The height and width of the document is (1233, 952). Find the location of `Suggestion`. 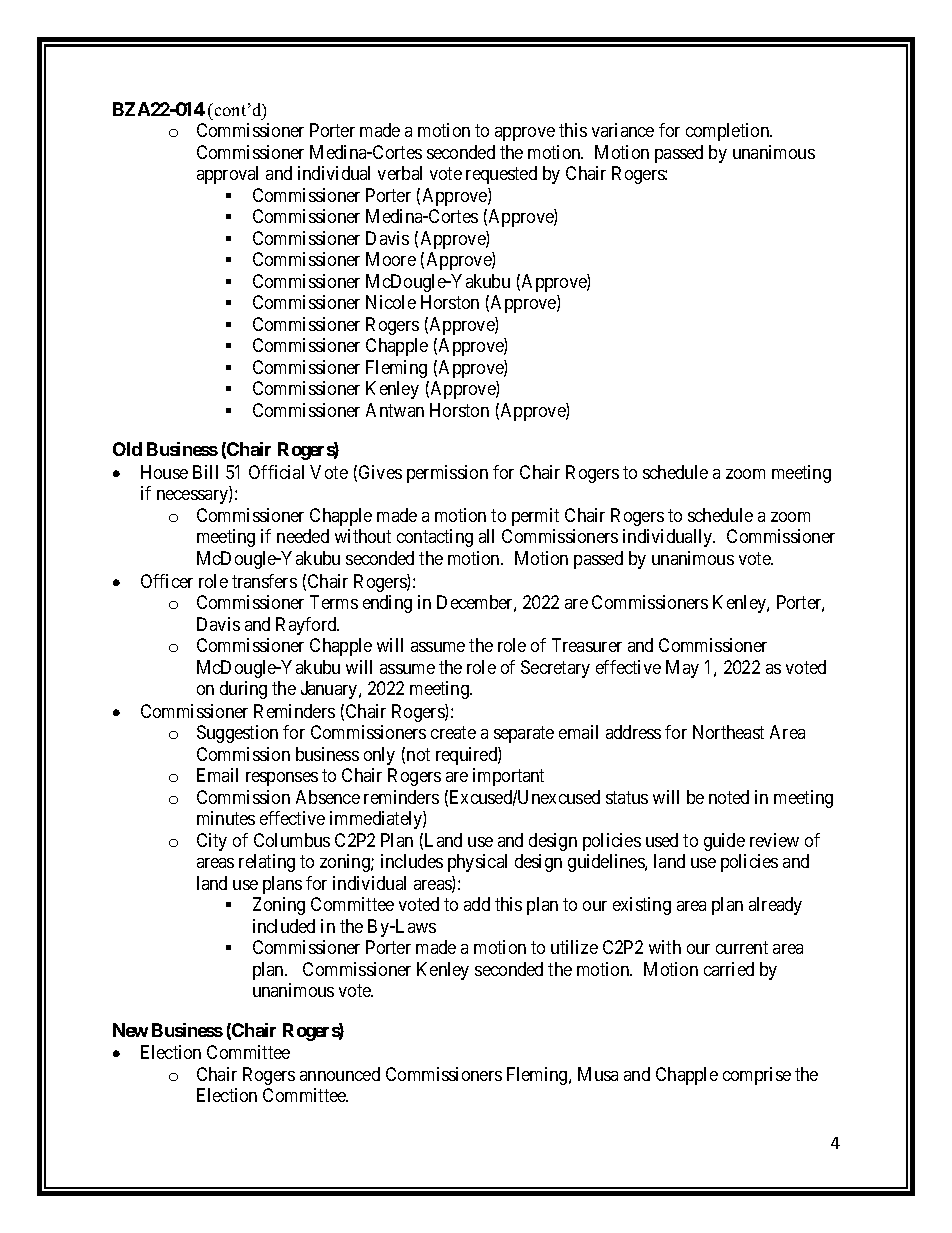

Suggestion is located at coordinates (237, 734).
